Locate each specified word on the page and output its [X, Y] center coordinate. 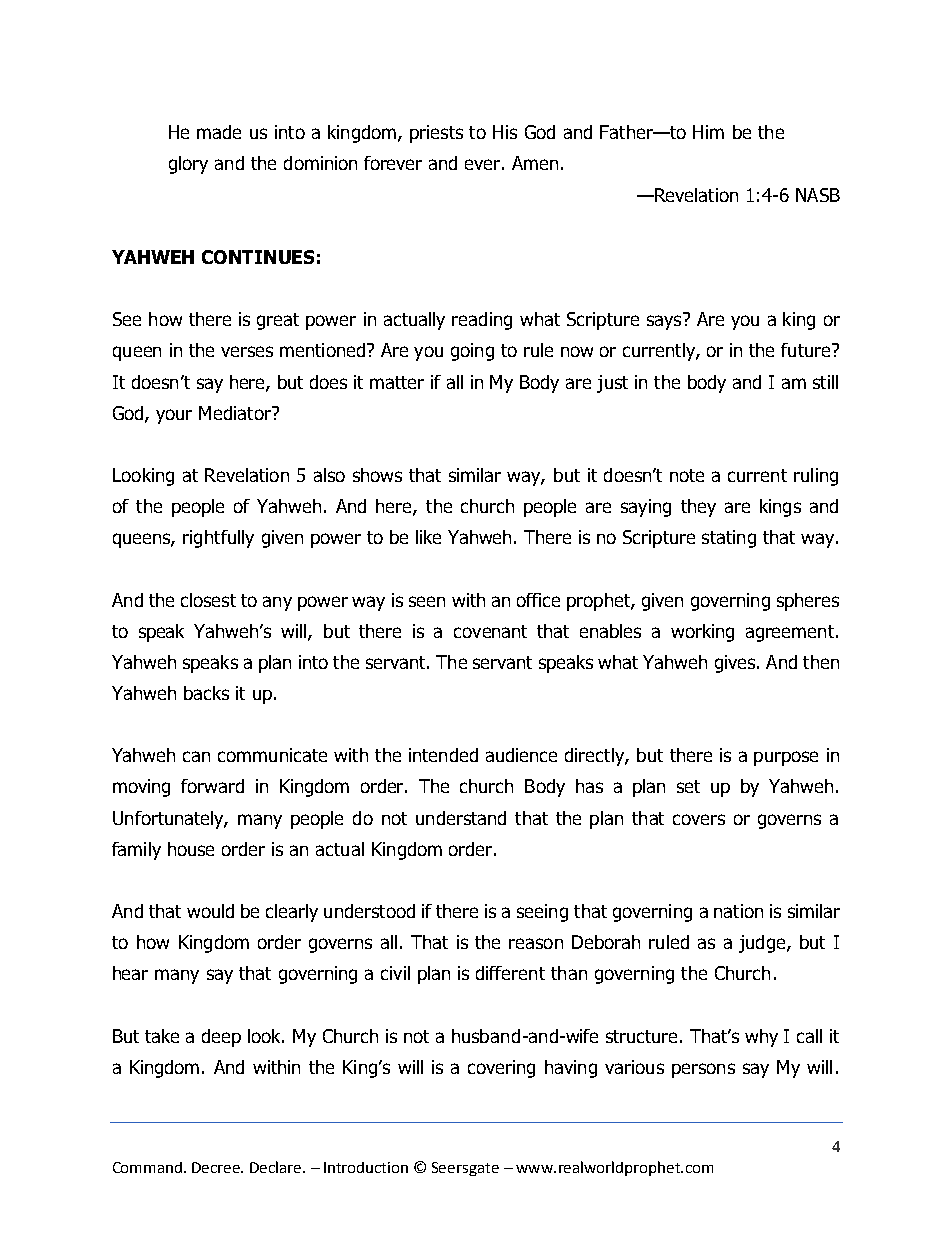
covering [501, 1069]
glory [188, 165]
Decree [217, 1167]
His [505, 132]
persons [703, 1070]
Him [708, 132]
